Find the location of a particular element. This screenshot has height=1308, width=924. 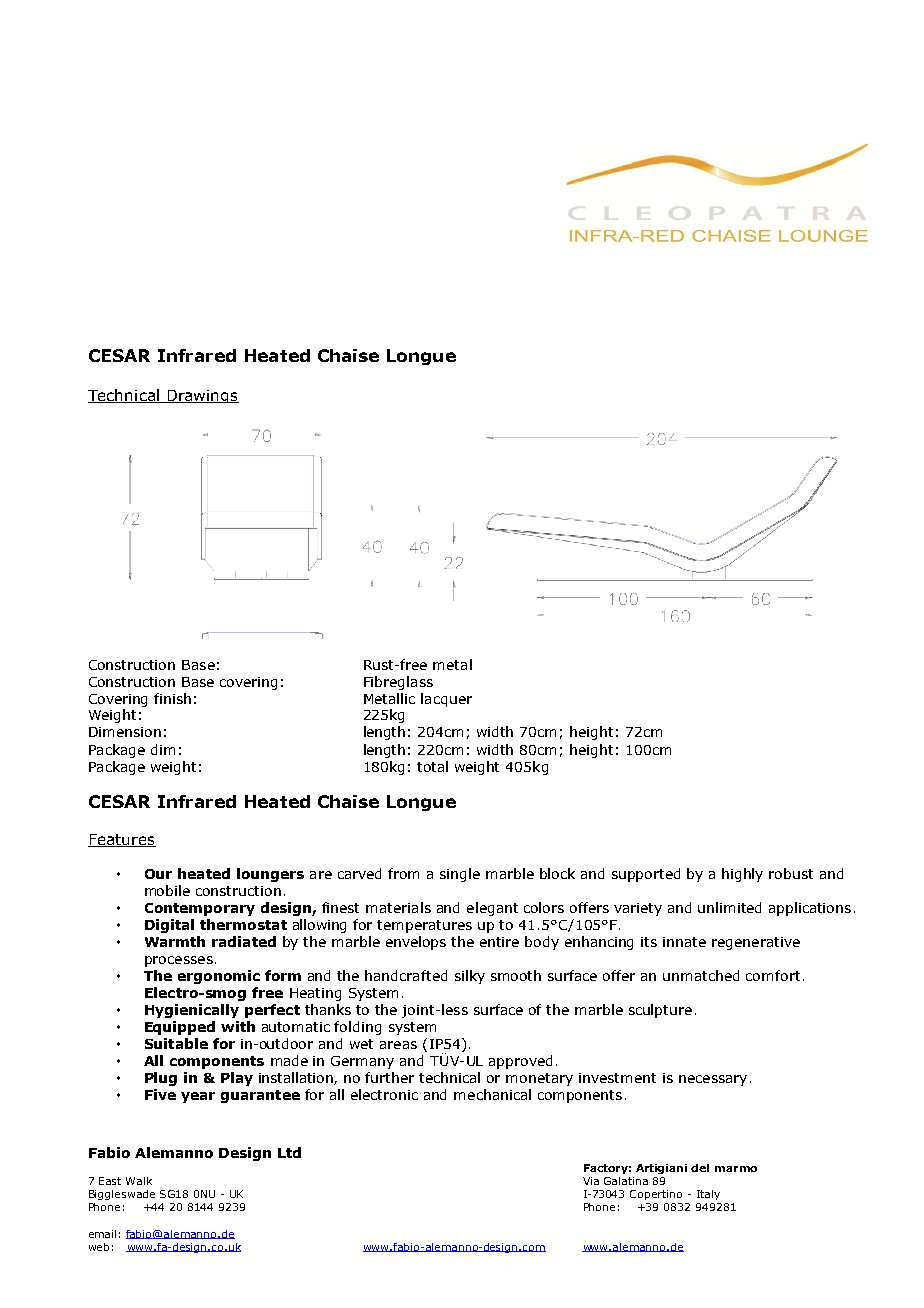

Features is located at coordinates (122, 840).
